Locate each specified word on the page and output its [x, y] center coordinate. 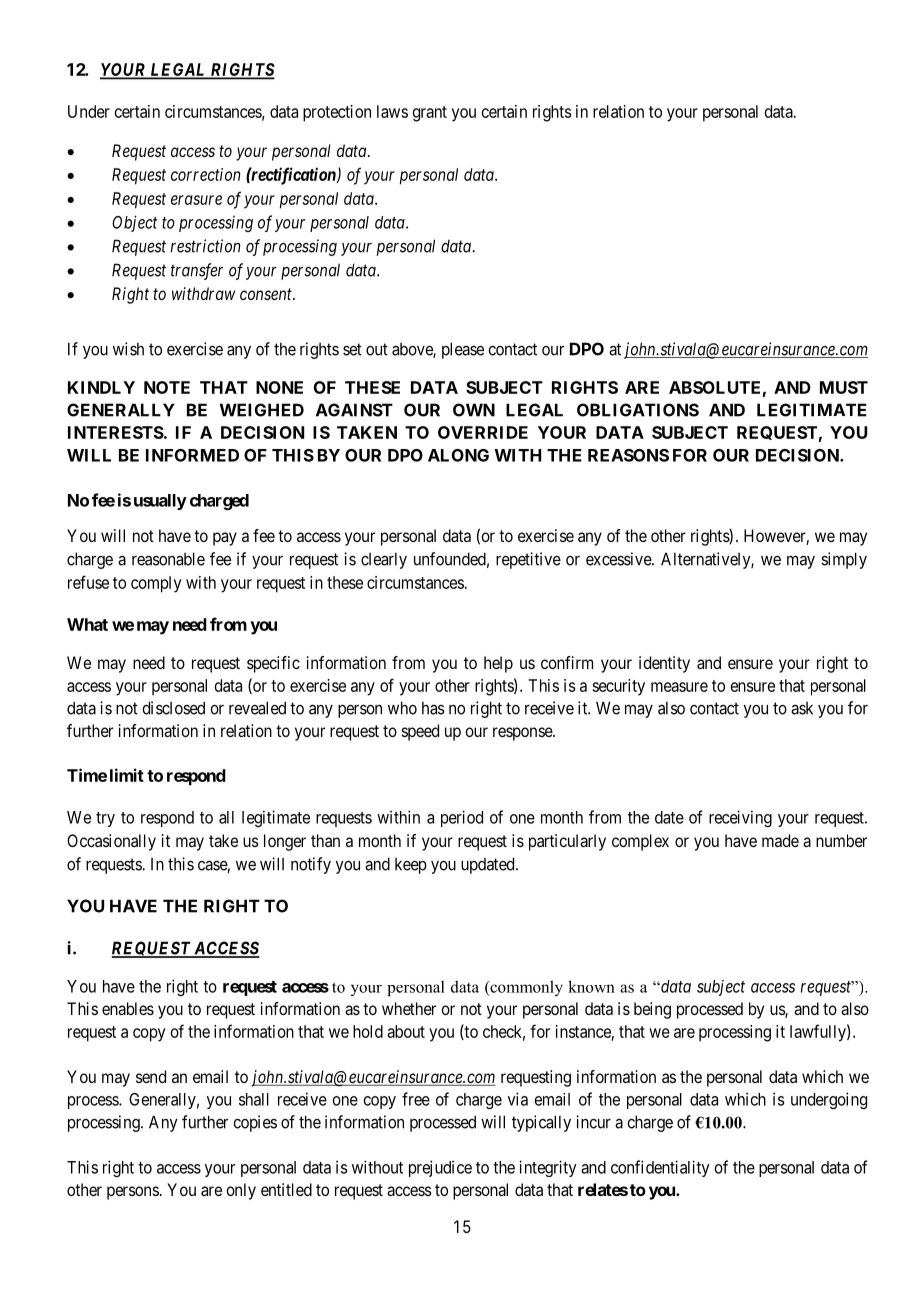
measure [679, 687]
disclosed [173, 708]
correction [205, 174]
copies [255, 1123]
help [498, 664]
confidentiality [660, 1168]
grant [430, 114]
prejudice [440, 1168]
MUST [844, 387]
